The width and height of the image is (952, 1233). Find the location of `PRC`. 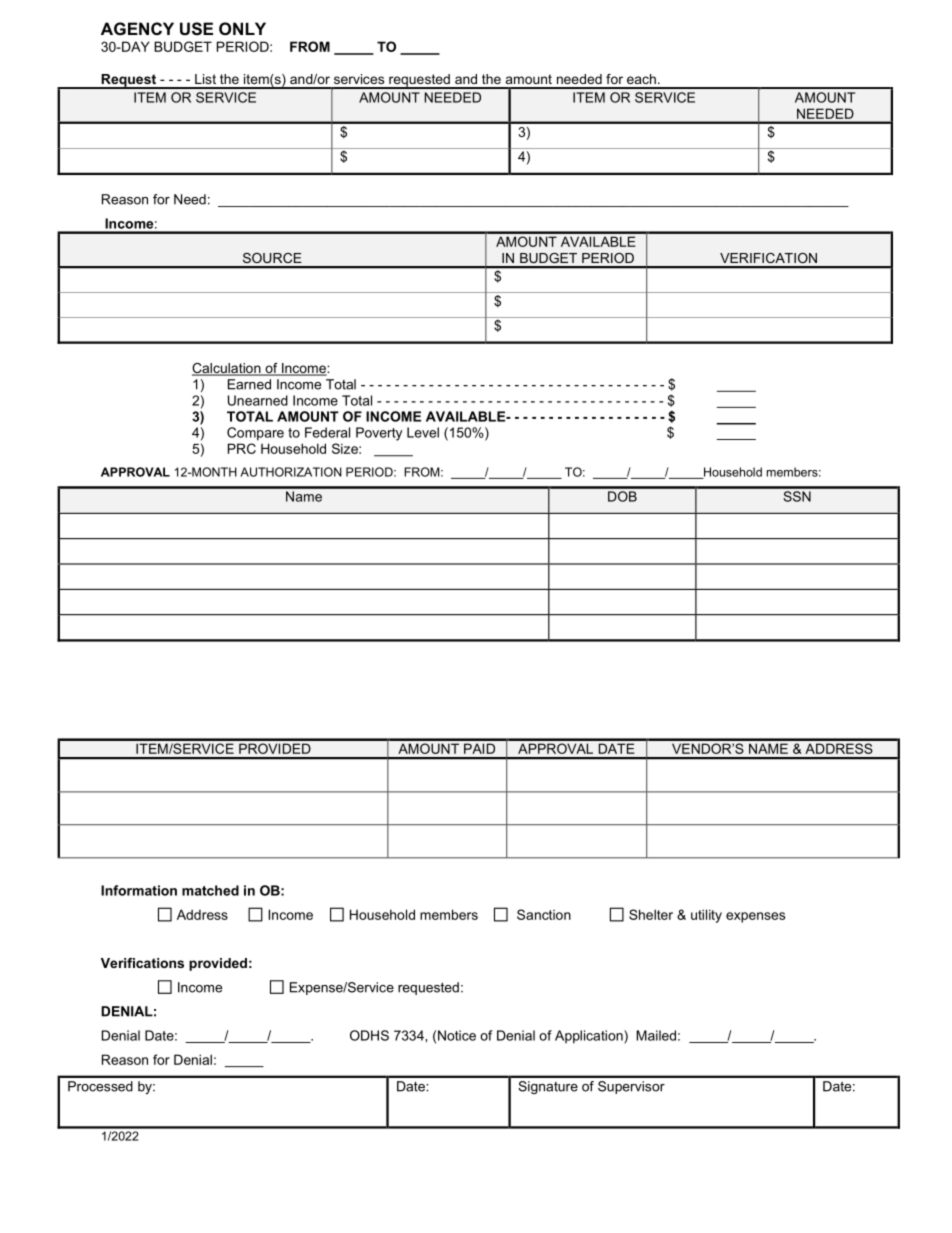

PRC is located at coordinates (242, 448).
